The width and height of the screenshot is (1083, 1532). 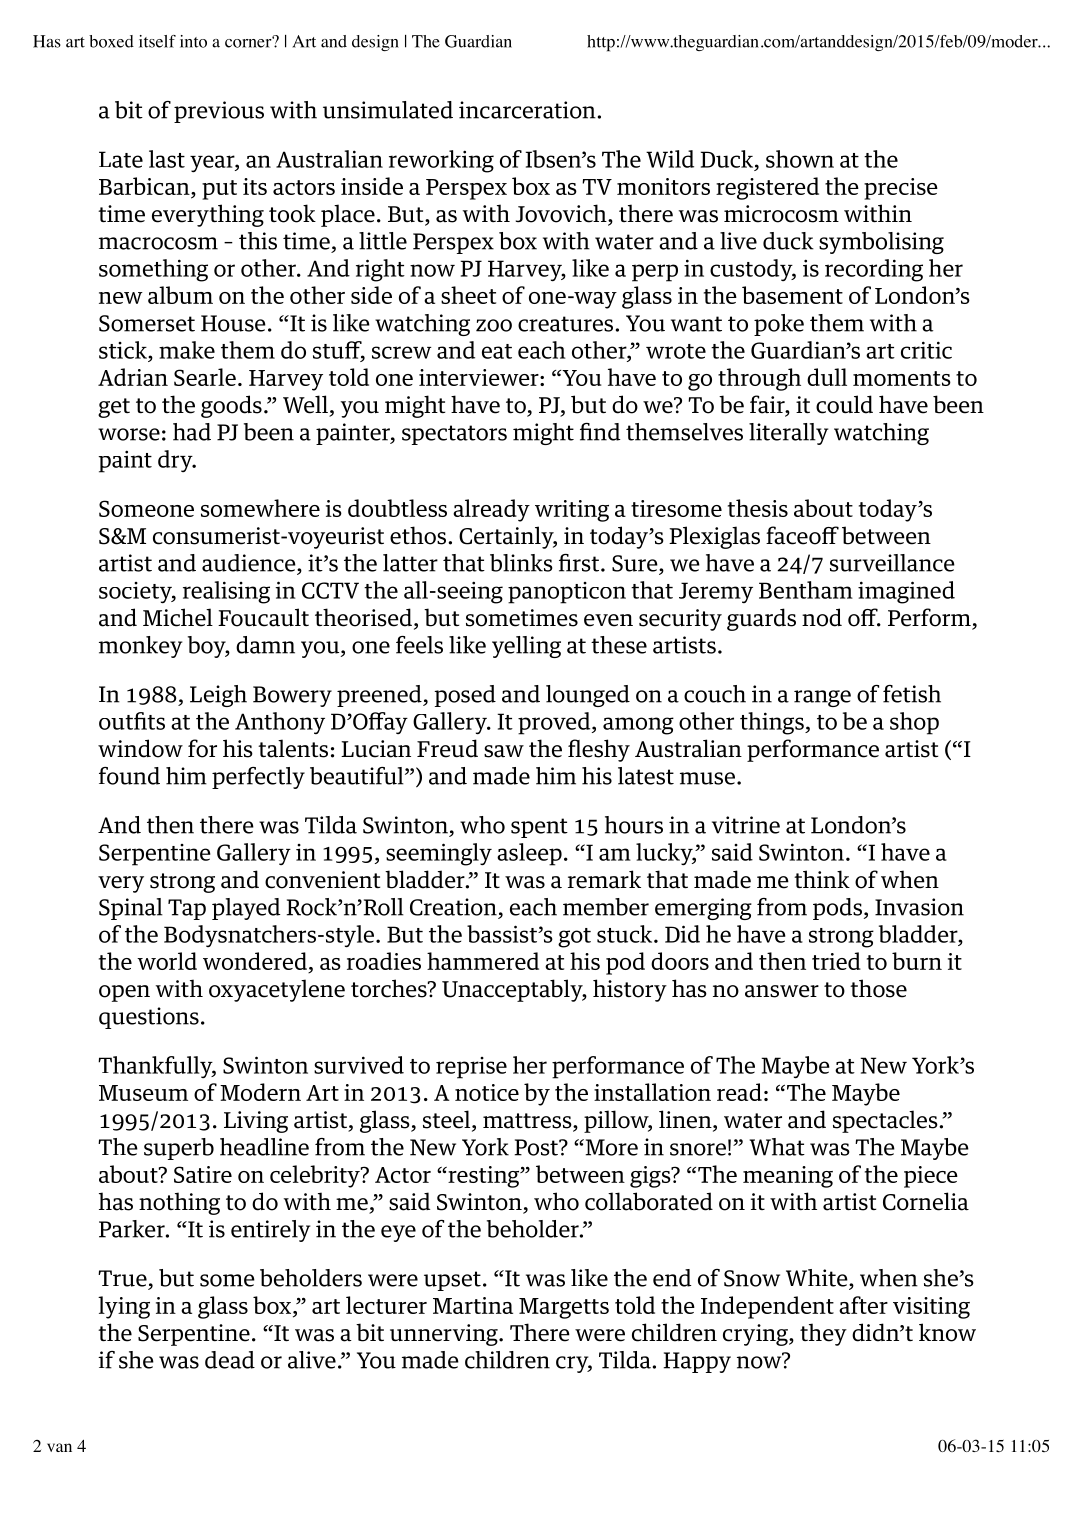 I want to click on blinks, so click(x=521, y=563).
